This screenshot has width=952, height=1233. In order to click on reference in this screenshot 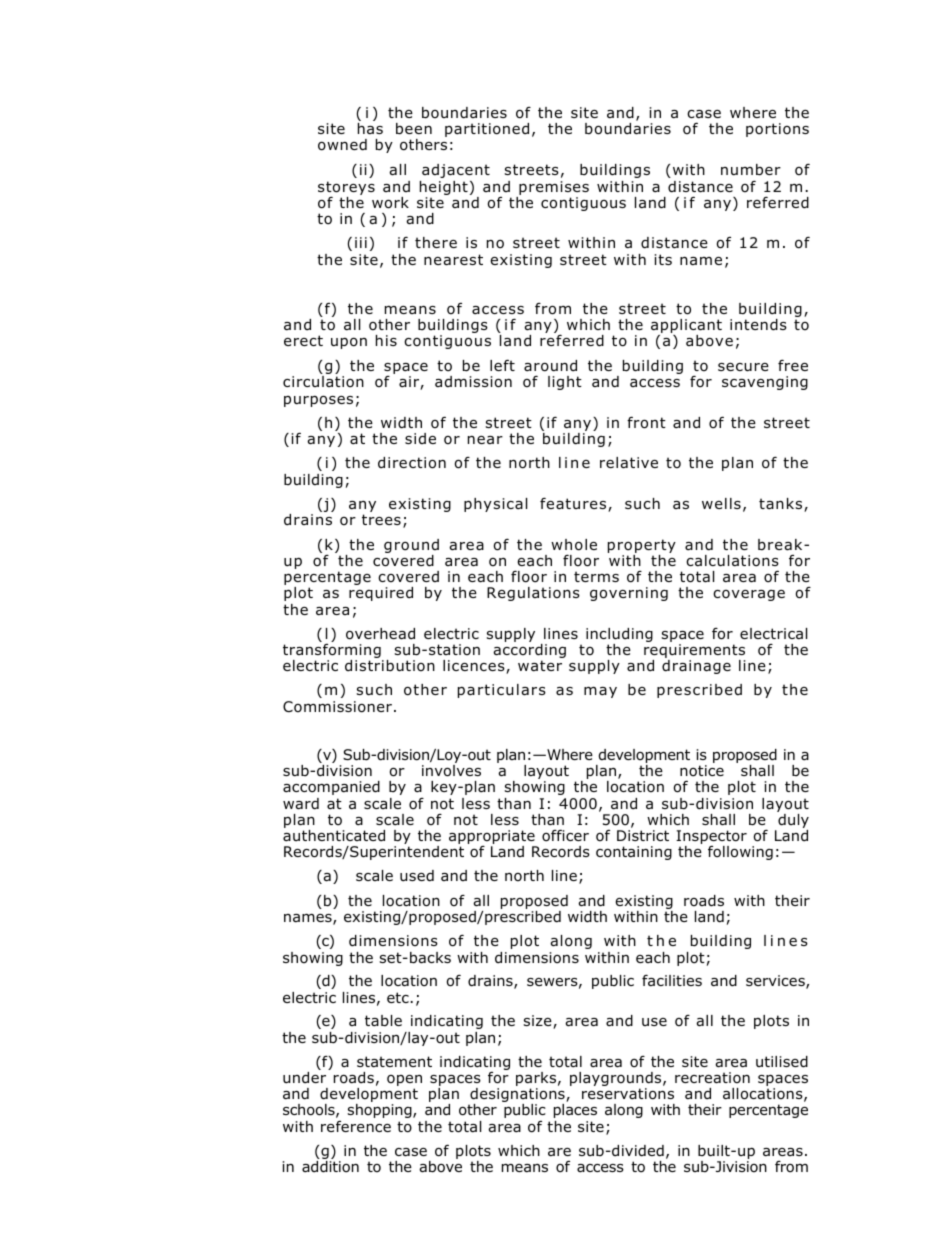, I will do `click(356, 1126)`.
